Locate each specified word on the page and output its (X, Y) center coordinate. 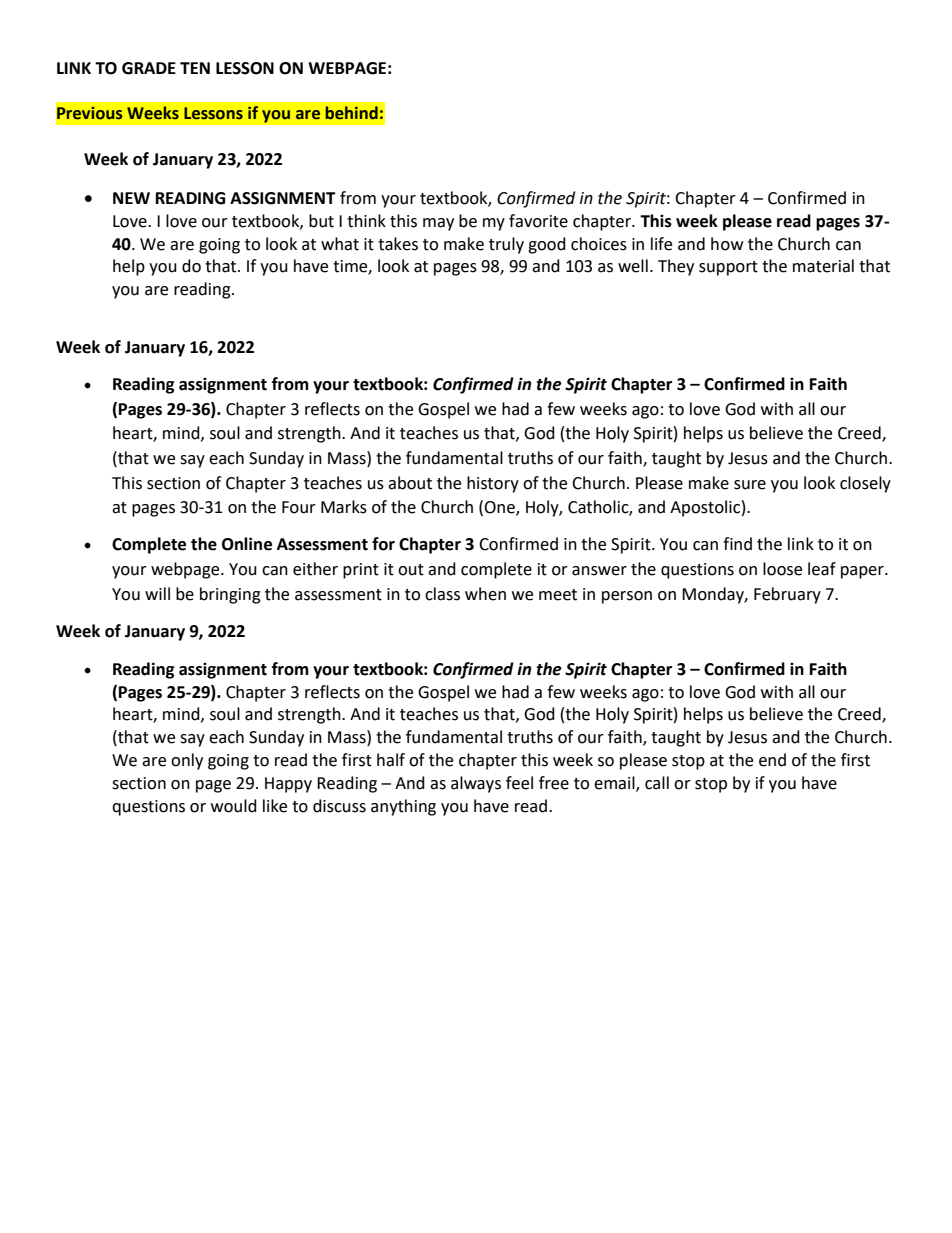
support (728, 268)
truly (506, 245)
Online (247, 544)
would (234, 806)
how (727, 244)
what (340, 244)
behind (352, 113)
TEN (195, 68)
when (485, 594)
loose (782, 569)
